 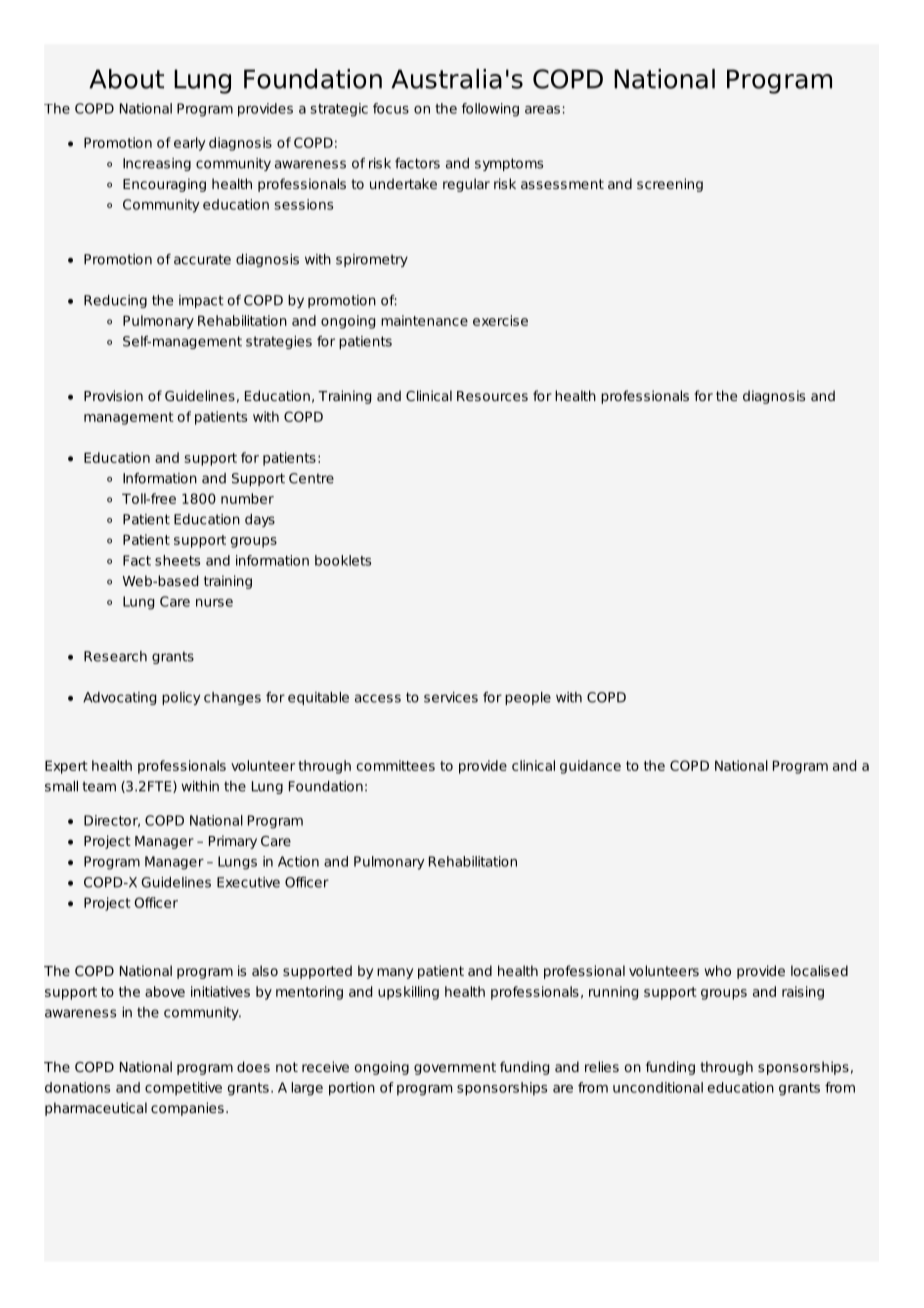 I want to click on sheets, so click(x=177, y=560).
